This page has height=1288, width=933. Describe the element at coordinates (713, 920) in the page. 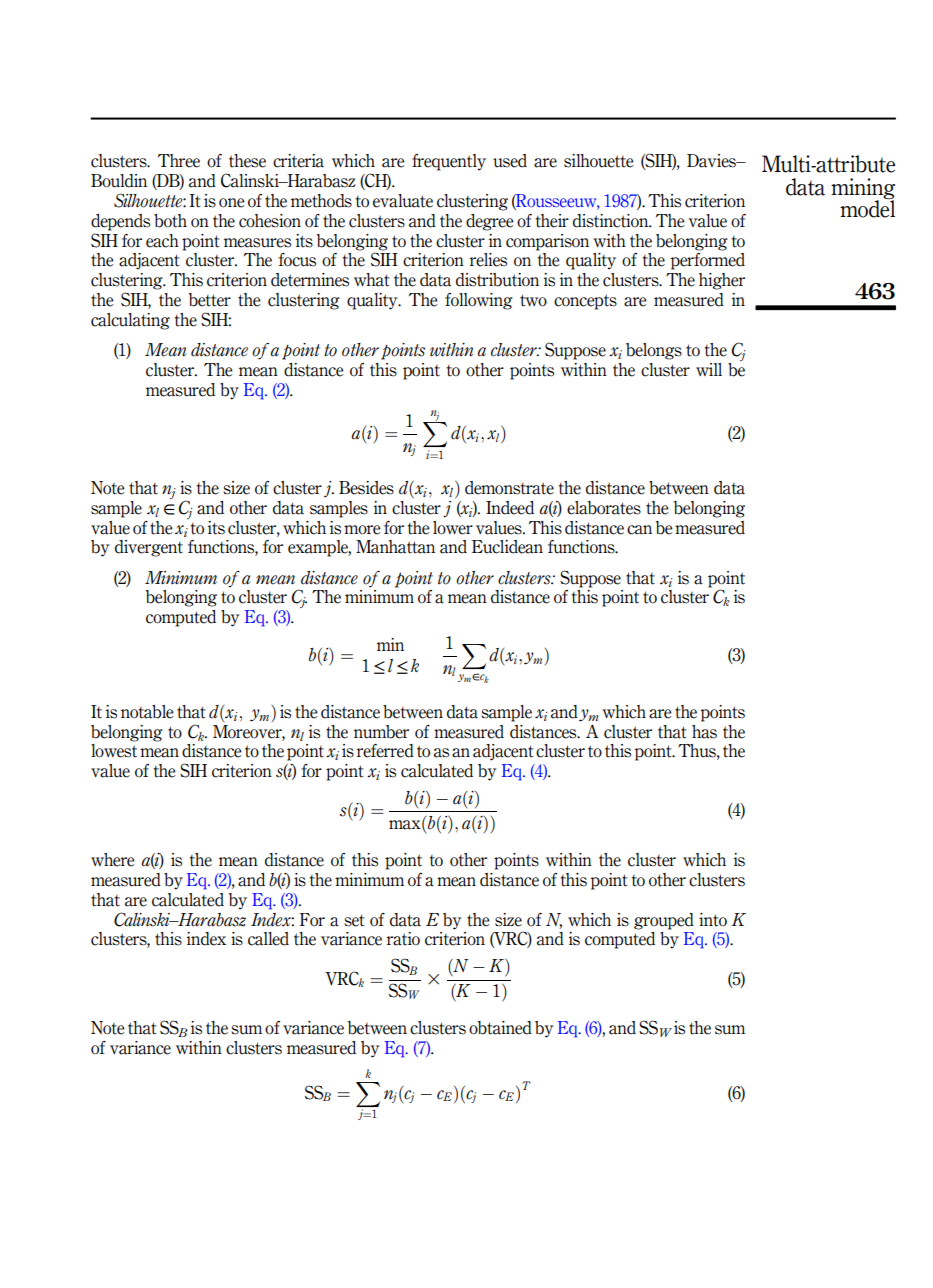

I see `into` at that location.
